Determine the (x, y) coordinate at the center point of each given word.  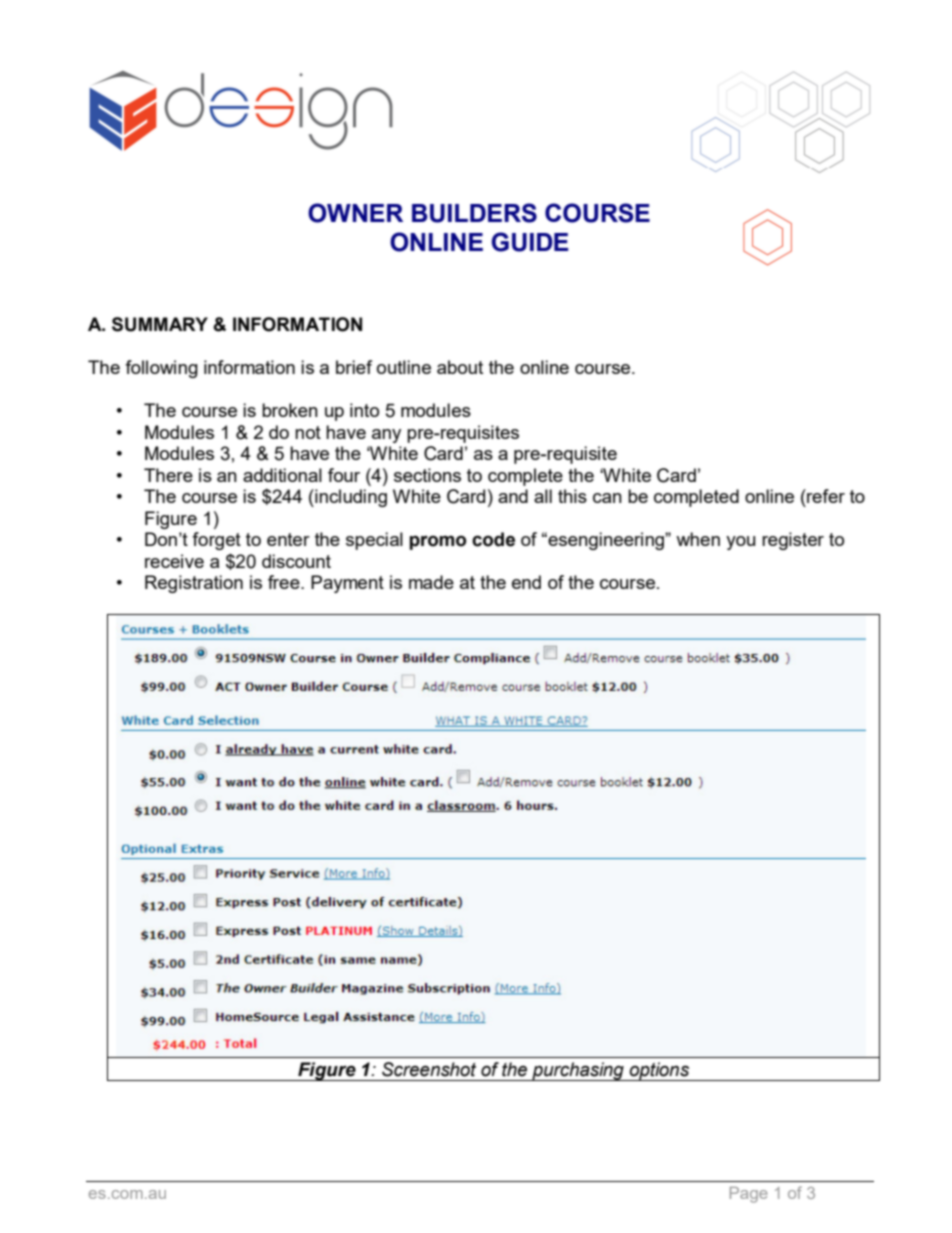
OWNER (355, 213)
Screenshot (429, 1069)
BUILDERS (474, 213)
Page (749, 1195)
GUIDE (530, 242)
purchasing (578, 1071)
